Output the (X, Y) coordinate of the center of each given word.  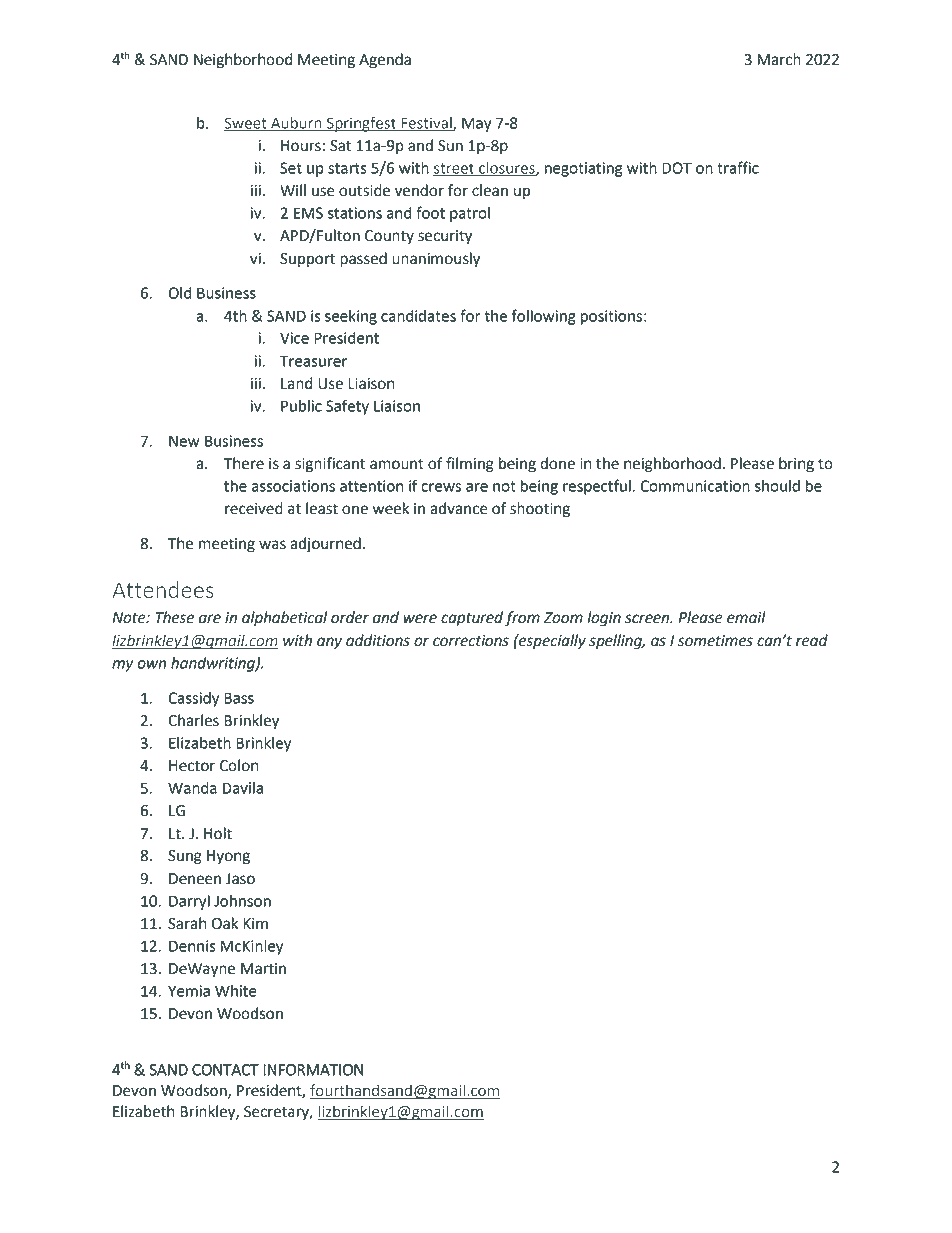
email (746, 617)
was (272, 545)
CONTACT (225, 1070)
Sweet (246, 124)
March (779, 59)
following (543, 317)
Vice (294, 338)
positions (611, 317)
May (476, 124)
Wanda (192, 788)
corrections (471, 641)
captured (472, 619)
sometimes (715, 641)
